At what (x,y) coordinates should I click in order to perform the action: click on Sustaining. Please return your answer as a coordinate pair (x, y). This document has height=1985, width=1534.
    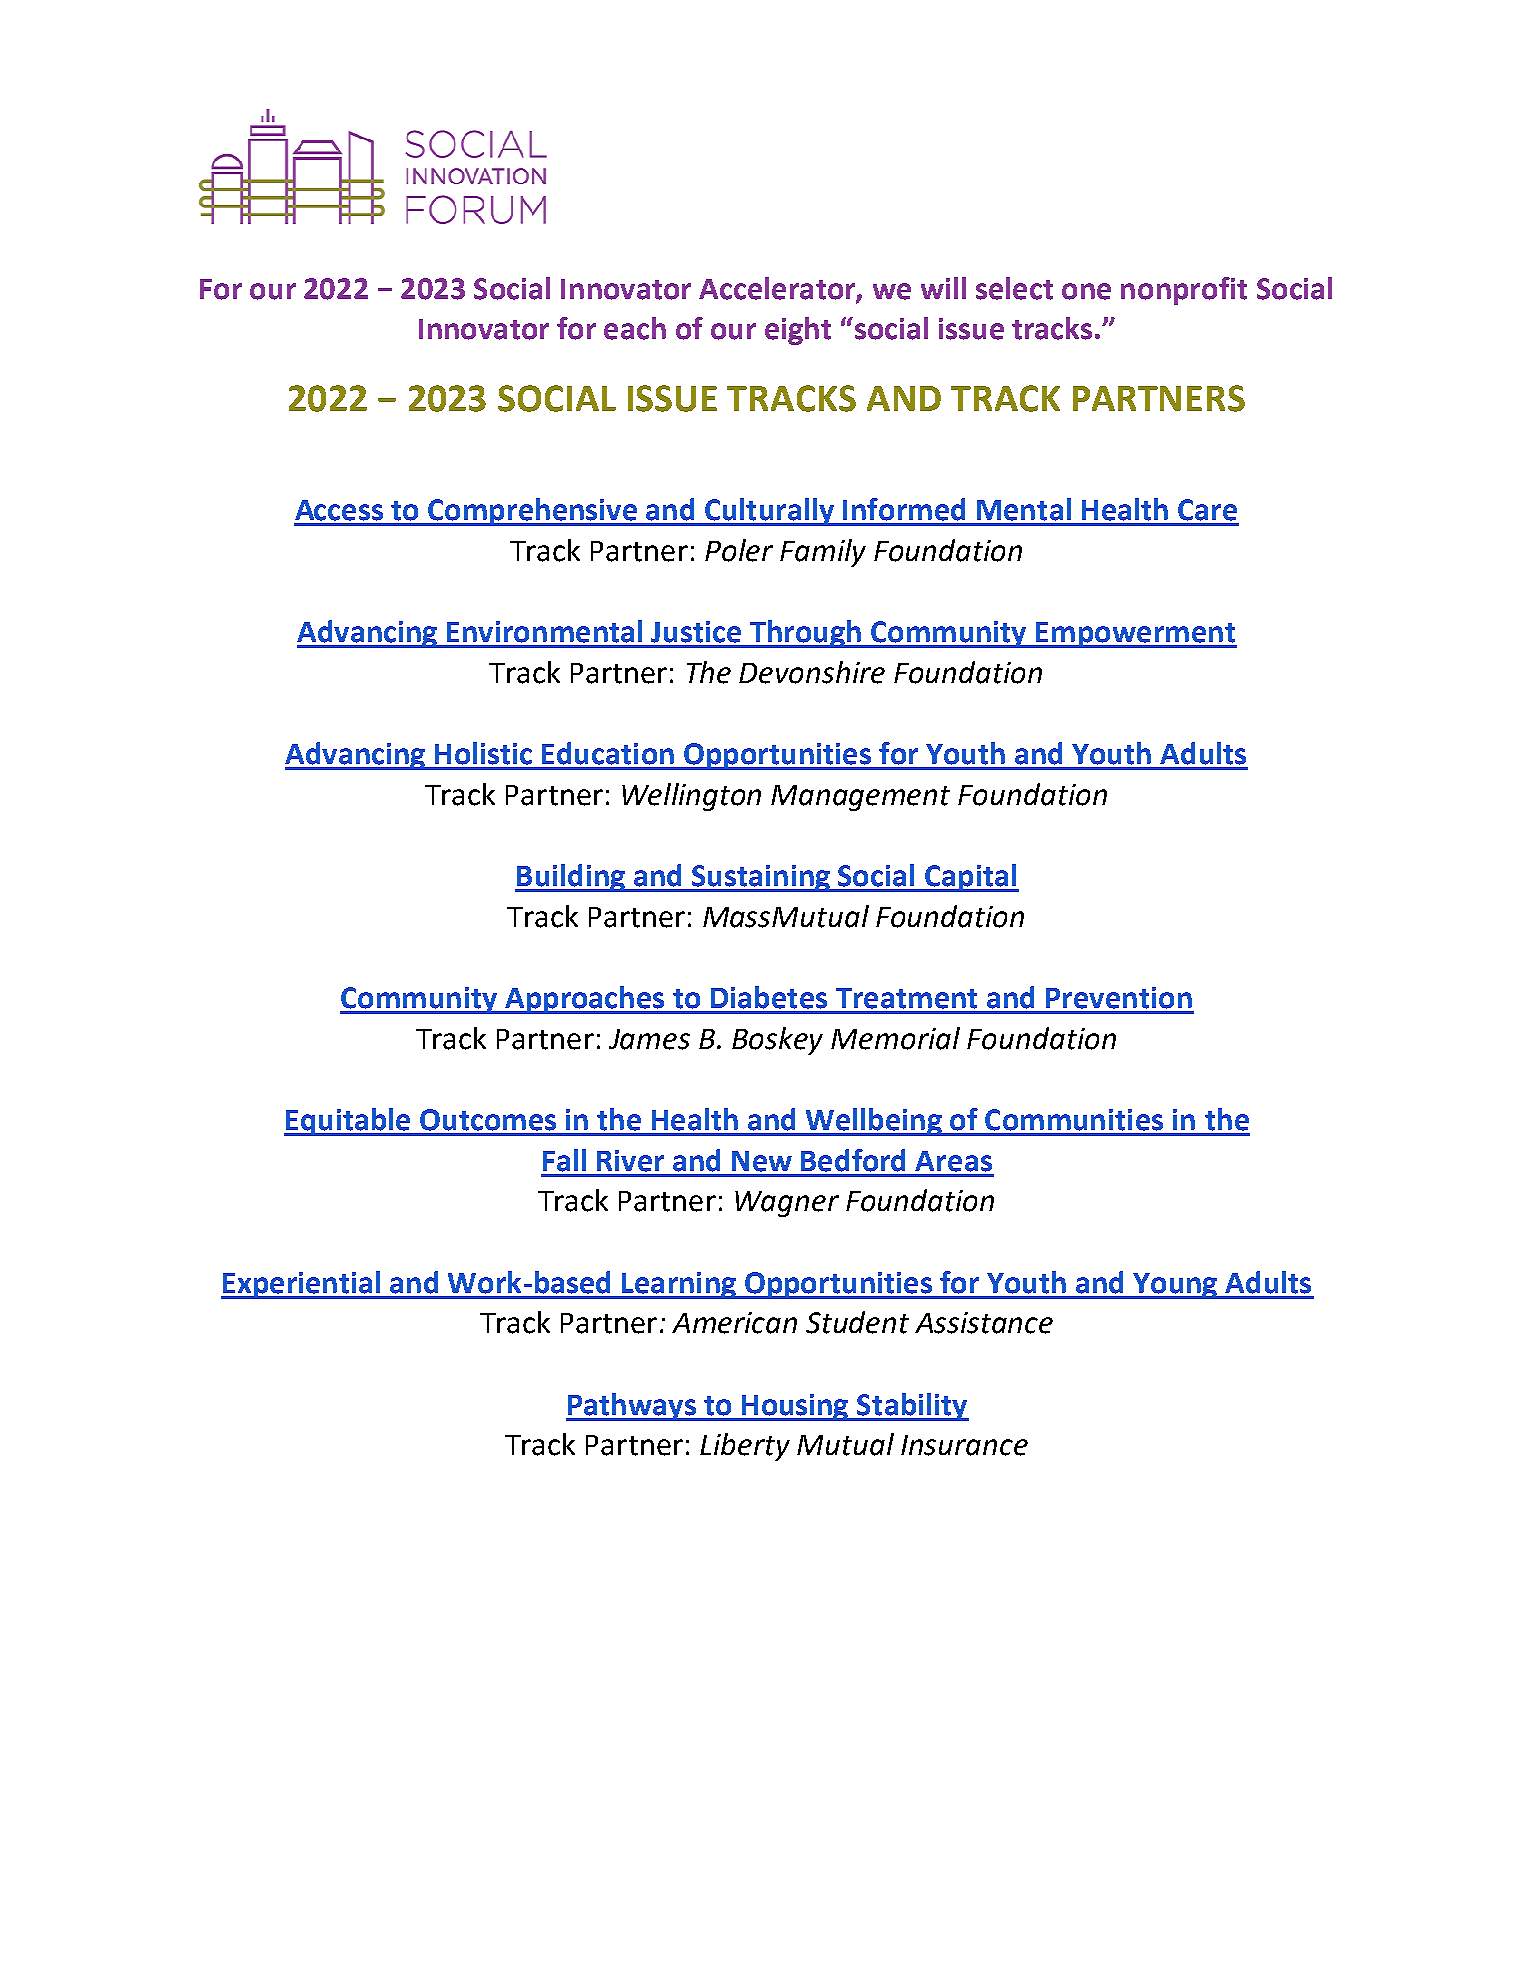
    Looking at the image, I should click on (760, 878).
